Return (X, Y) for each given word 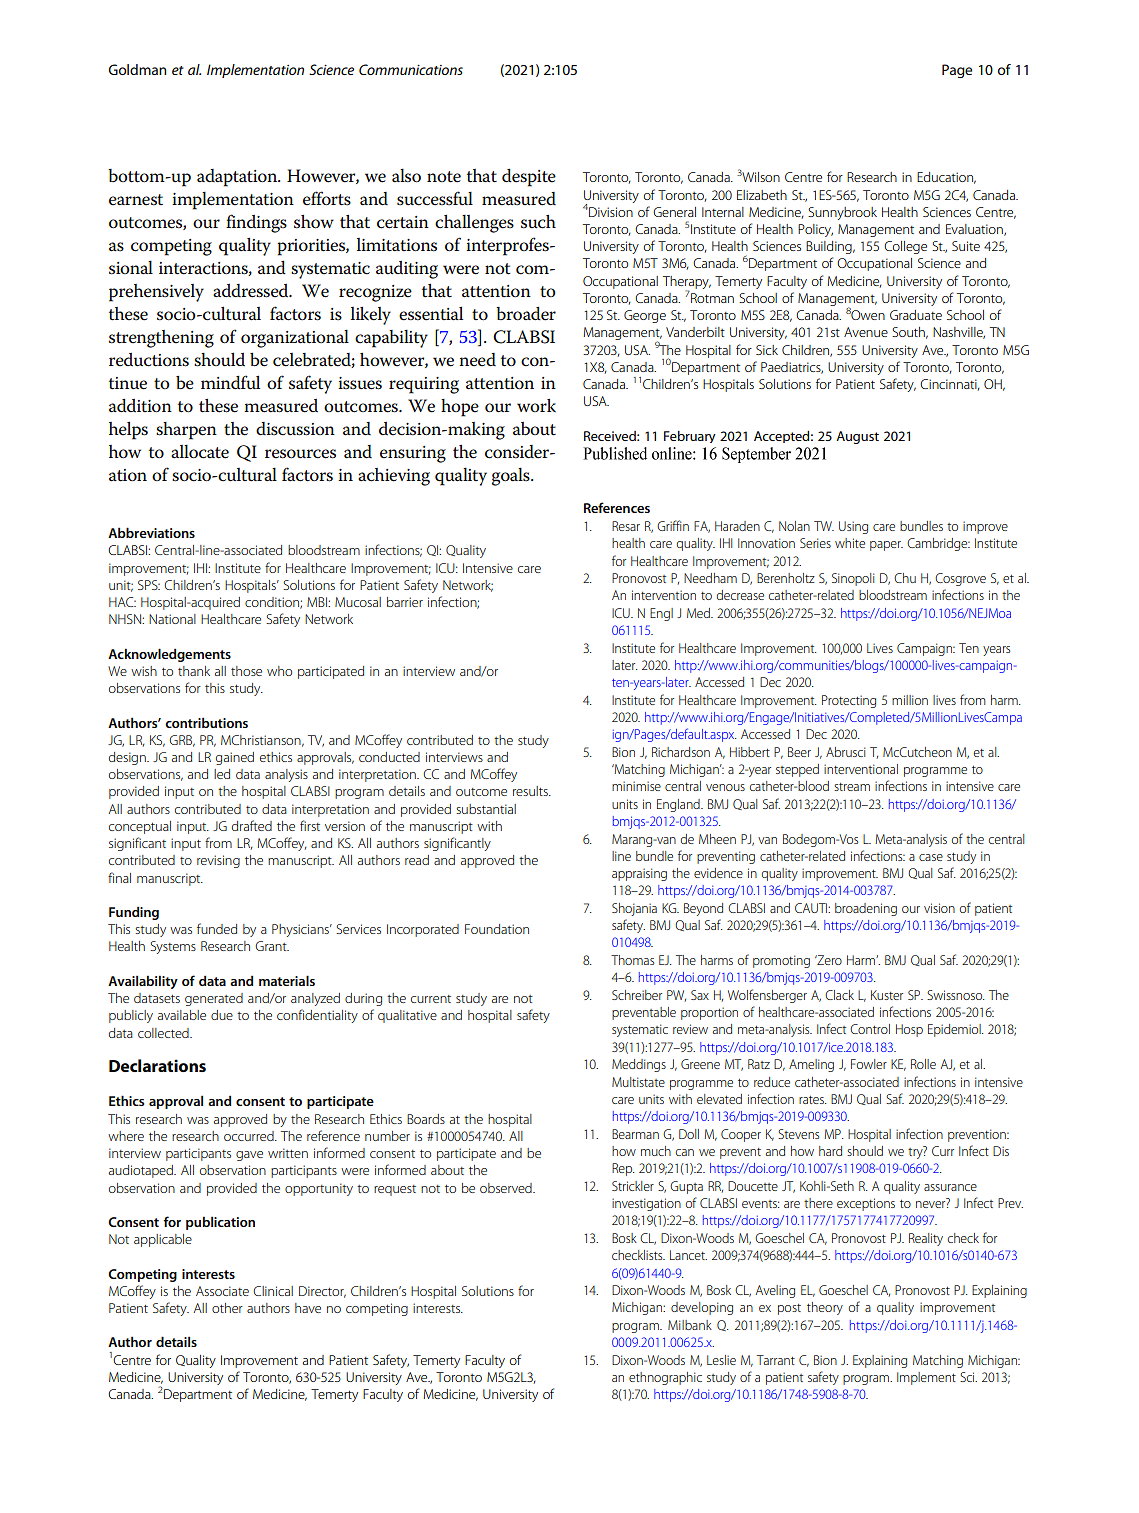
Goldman (137, 69)
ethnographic (665, 1378)
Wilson (761, 177)
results (531, 791)
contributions (206, 722)
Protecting (849, 701)
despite (529, 177)
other (227, 1308)
